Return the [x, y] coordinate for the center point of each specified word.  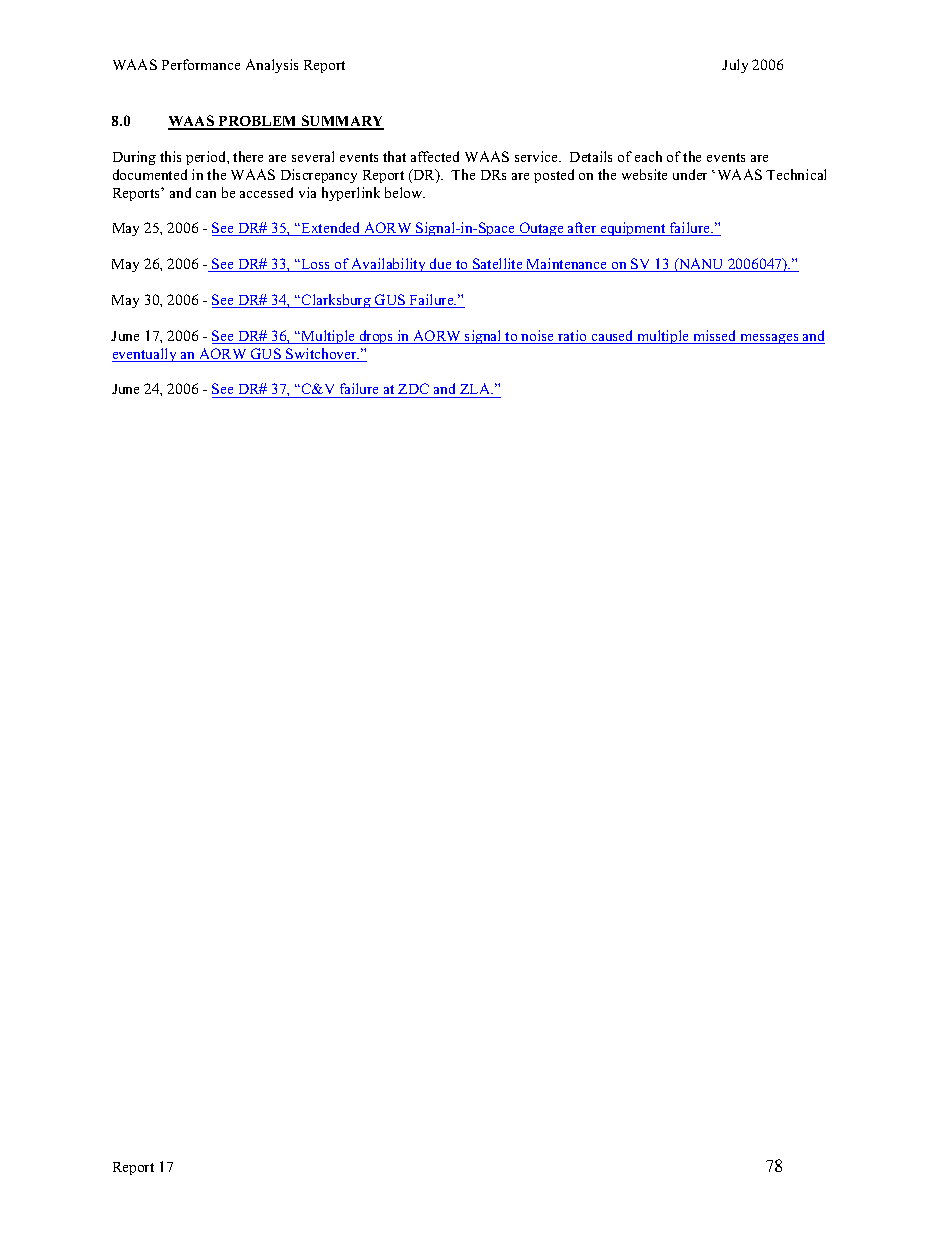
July [735, 66]
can [206, 194]
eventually [145, 355]
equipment [633, 229]
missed [715, 337]
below [405, 192]
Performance [201, 64]
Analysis [272, 66]
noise [538, 337]
